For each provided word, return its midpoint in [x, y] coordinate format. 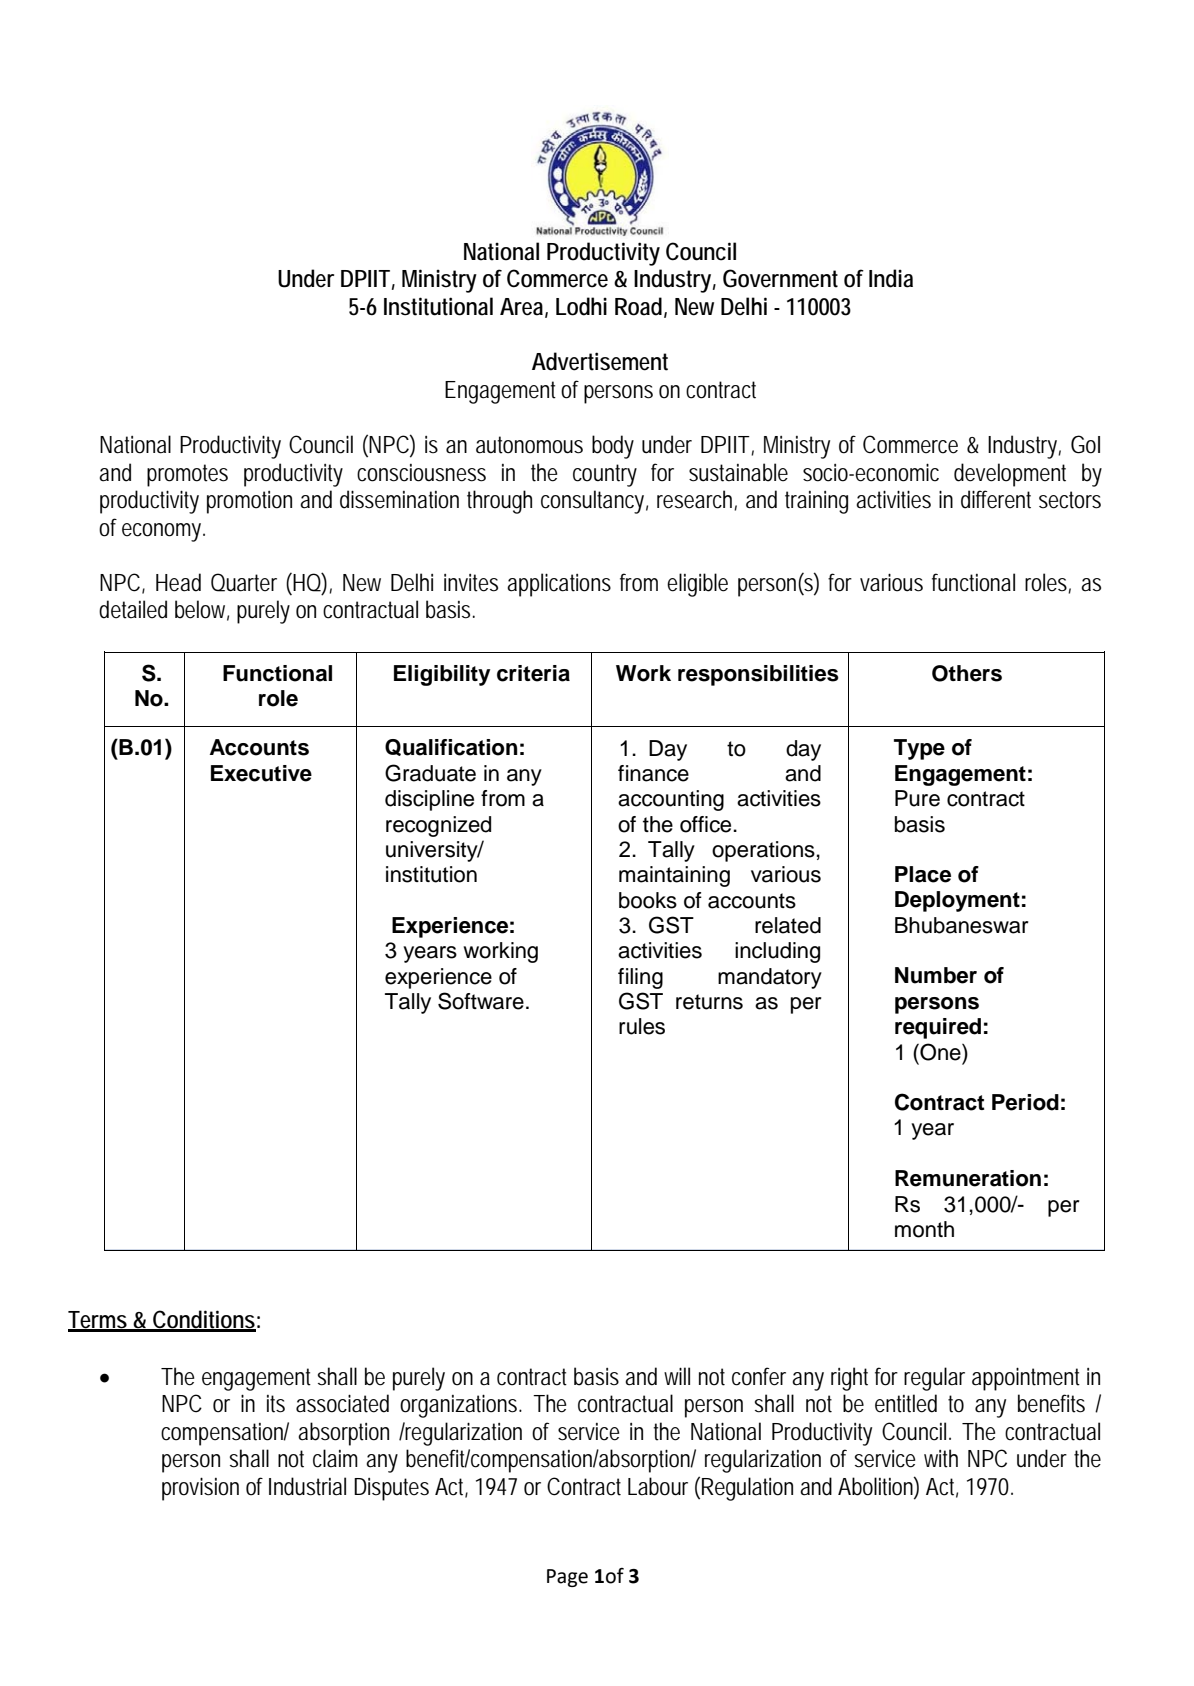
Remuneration [968, 1178]
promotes [187, 475]
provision [200, 1489]
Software [481, 1001]
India [891, 278]
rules [642, 1026]
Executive [261, 773]
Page [567, 1578]
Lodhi [581, 306]
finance [653, 773]
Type [919, 749]
